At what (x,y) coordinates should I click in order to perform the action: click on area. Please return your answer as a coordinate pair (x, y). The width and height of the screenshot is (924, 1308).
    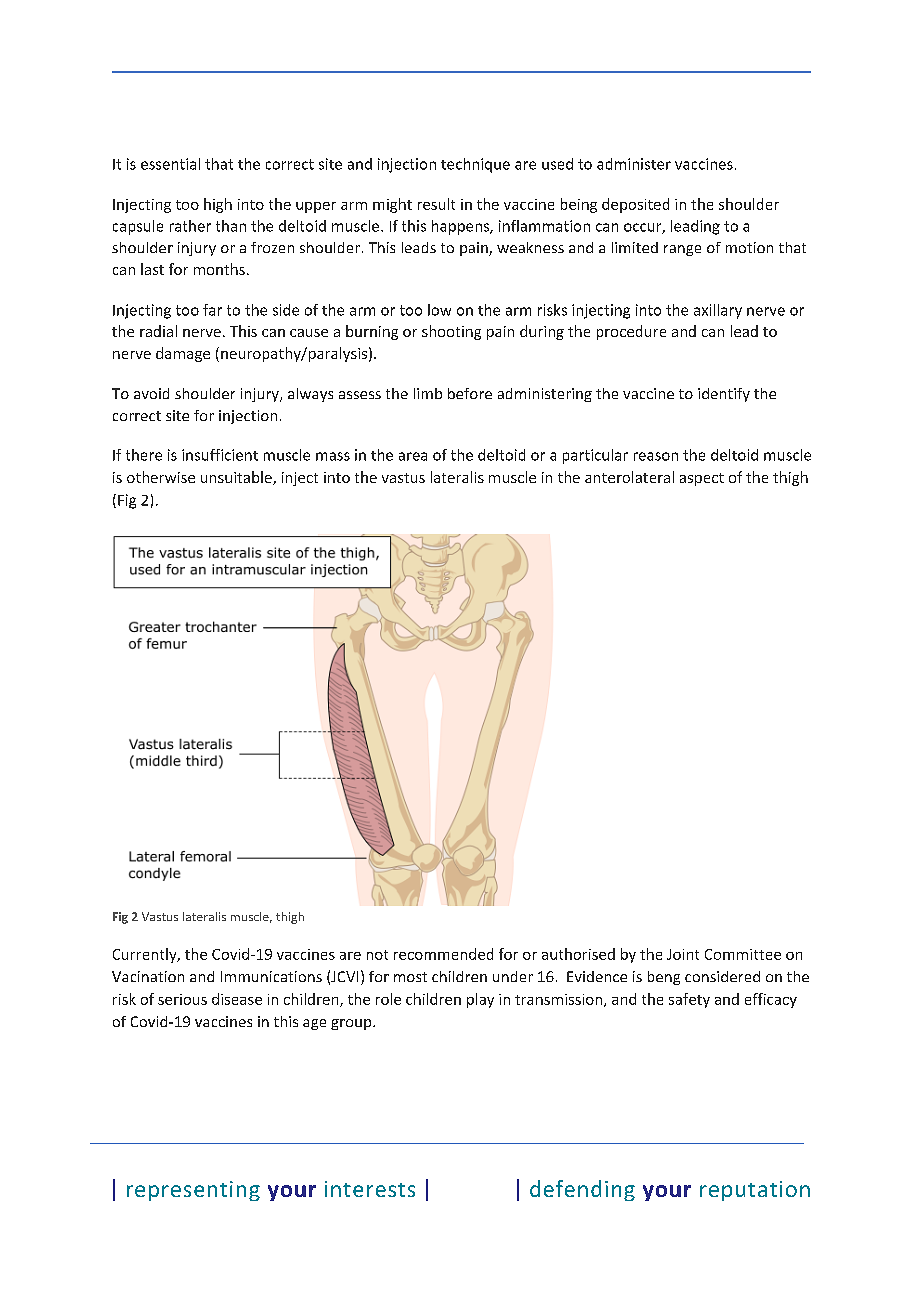
    Looking at the image, I should click on (413, 456).
